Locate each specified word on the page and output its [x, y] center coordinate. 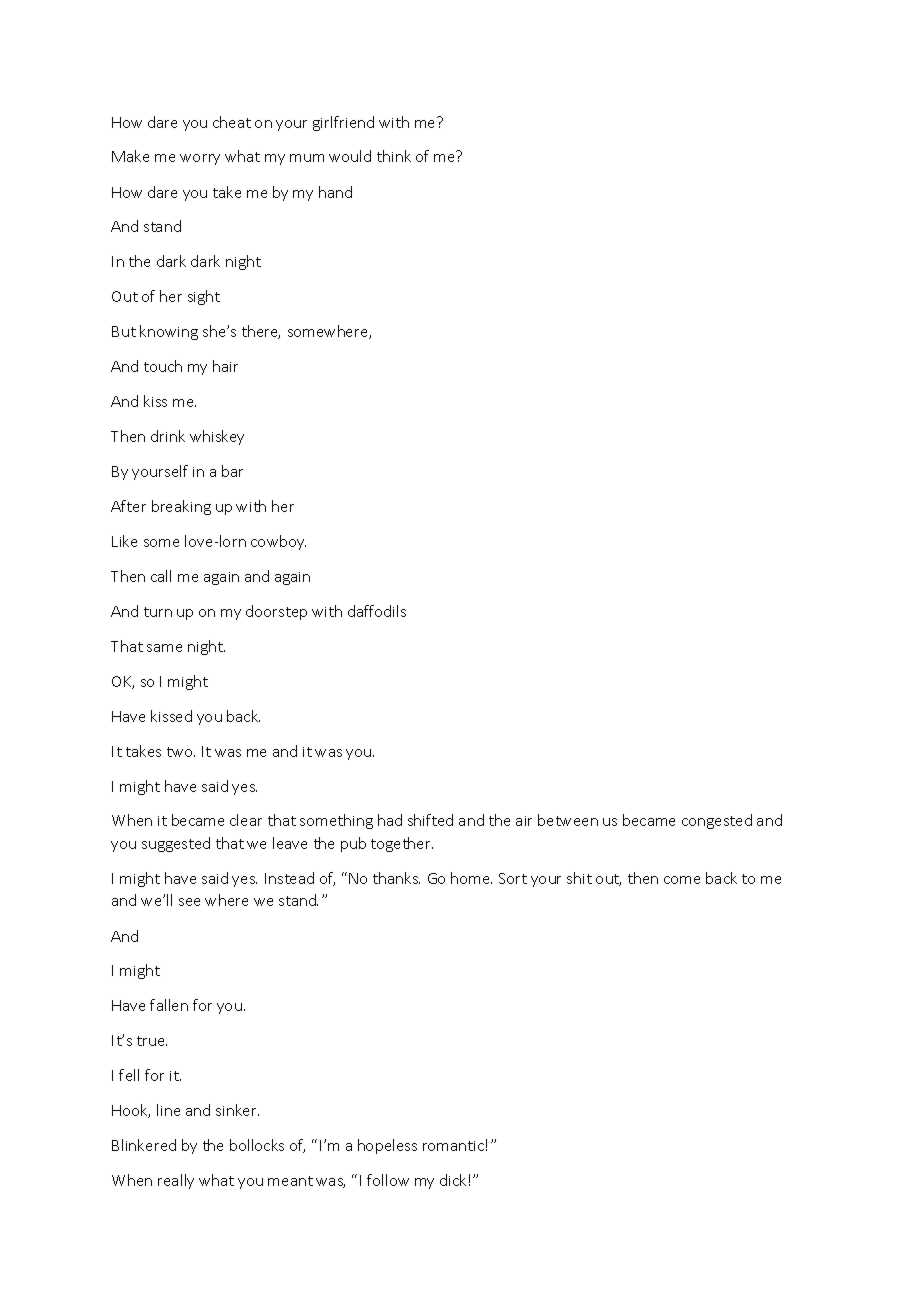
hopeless [387, 1146]
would [350, 156]
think [394, 156]
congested [717, 821]
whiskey [217, 437]
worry [200, 159]
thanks [396, 878]
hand [335, 192]
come [682, 880]
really [176, 1181]
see [189, 902]
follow [388, 1180]
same [164, 648]
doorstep [276, 612]
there [261, 332]
